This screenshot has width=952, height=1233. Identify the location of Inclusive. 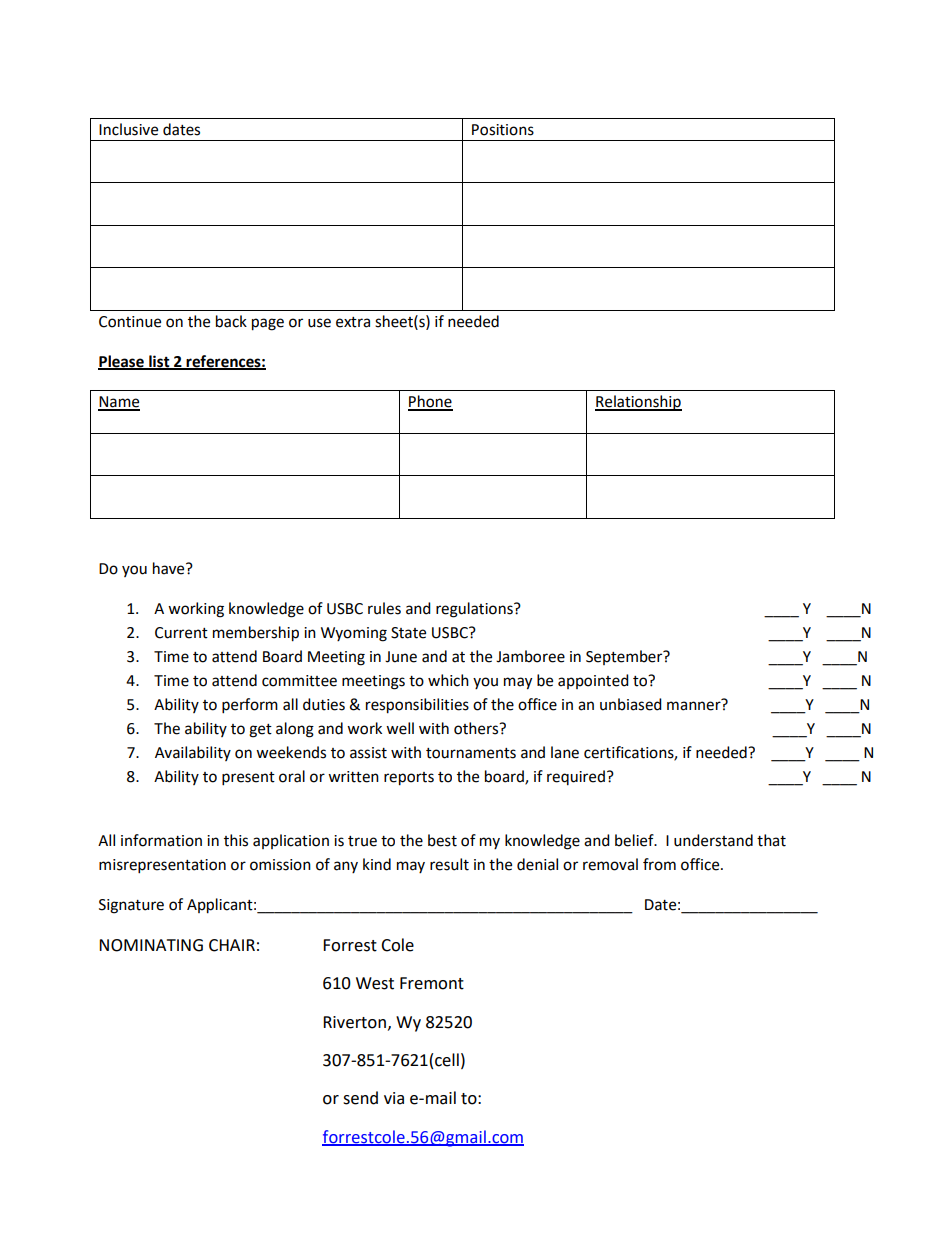
(128, 129).
